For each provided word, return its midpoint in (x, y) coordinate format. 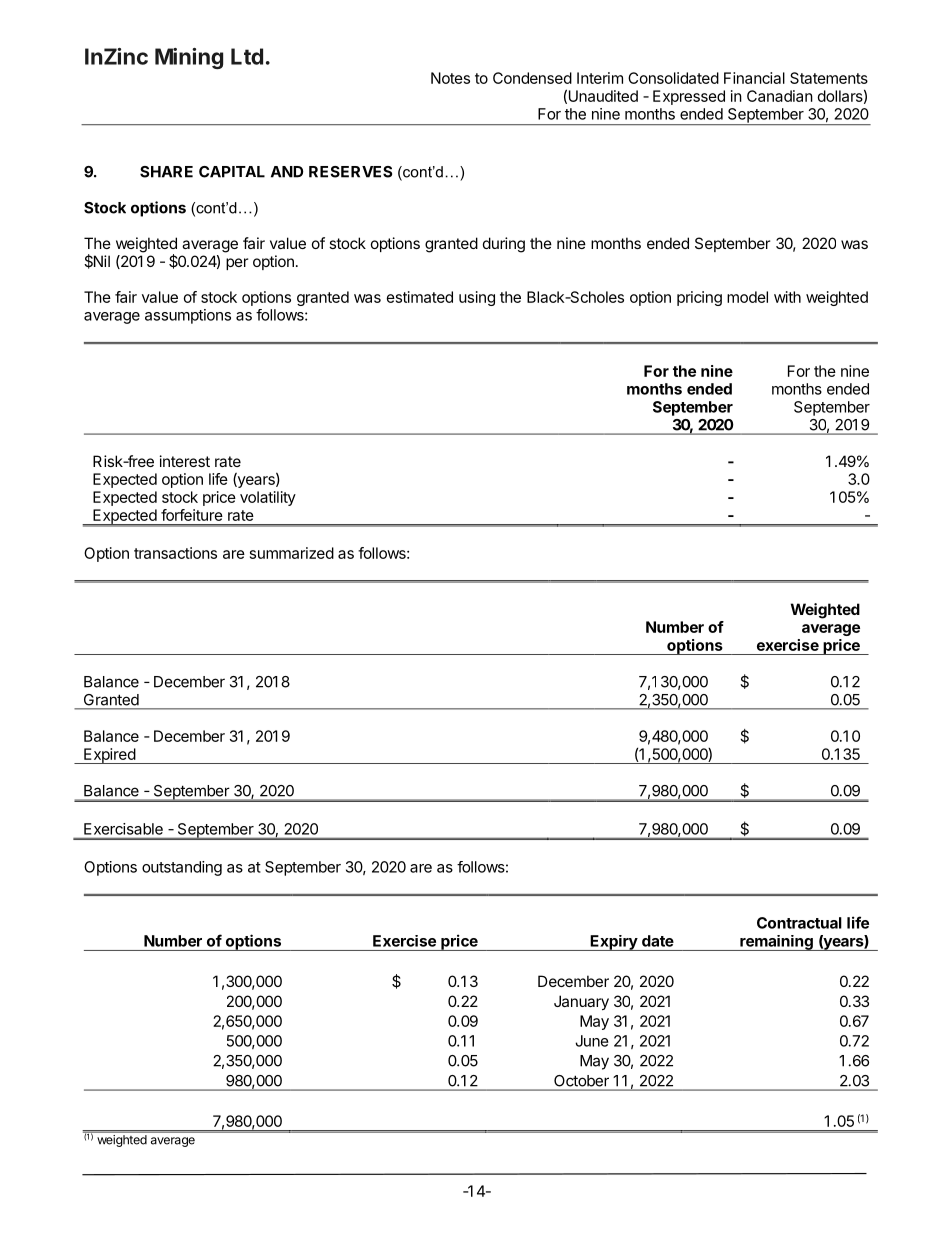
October (581, 1081)
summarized (292, 553)
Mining (189, 58)
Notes (450, 78)
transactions (175, 553)
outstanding (182, 868)
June (592, 1041)
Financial (754, 78)
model (747, 297)
